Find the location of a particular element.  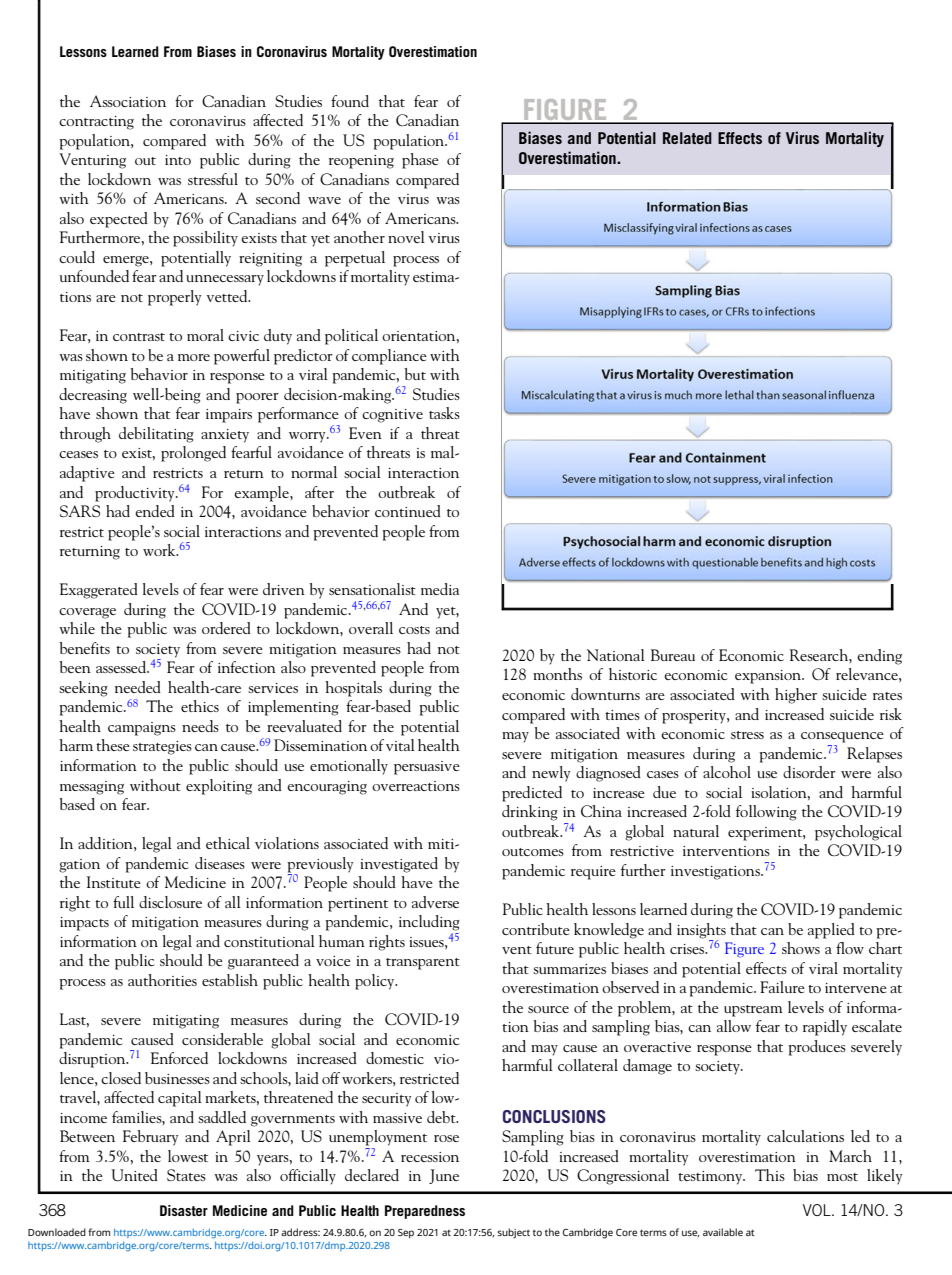

debilitating is located at coordinates (156, 435).
